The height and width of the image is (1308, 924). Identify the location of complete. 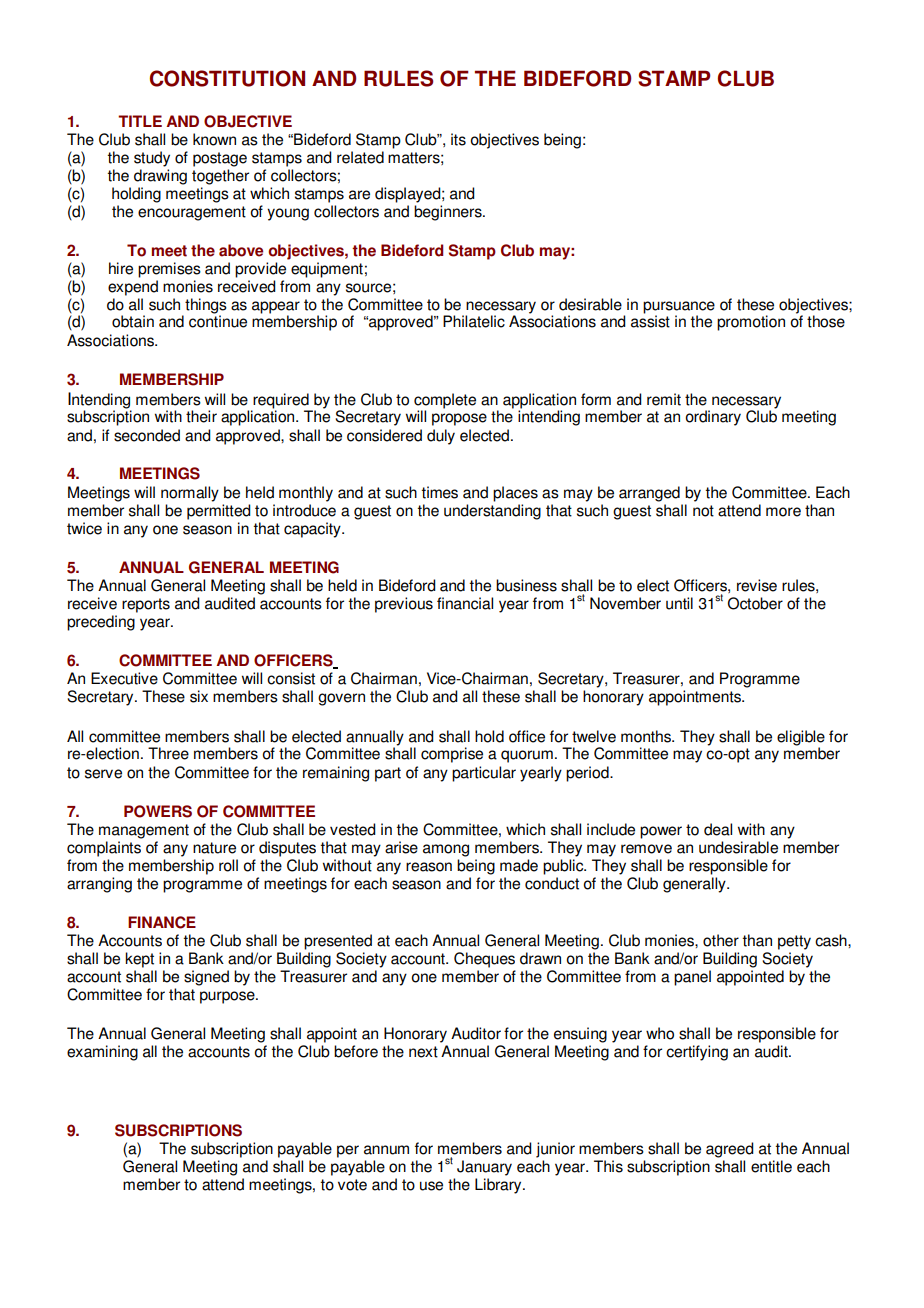
(445, 401).
